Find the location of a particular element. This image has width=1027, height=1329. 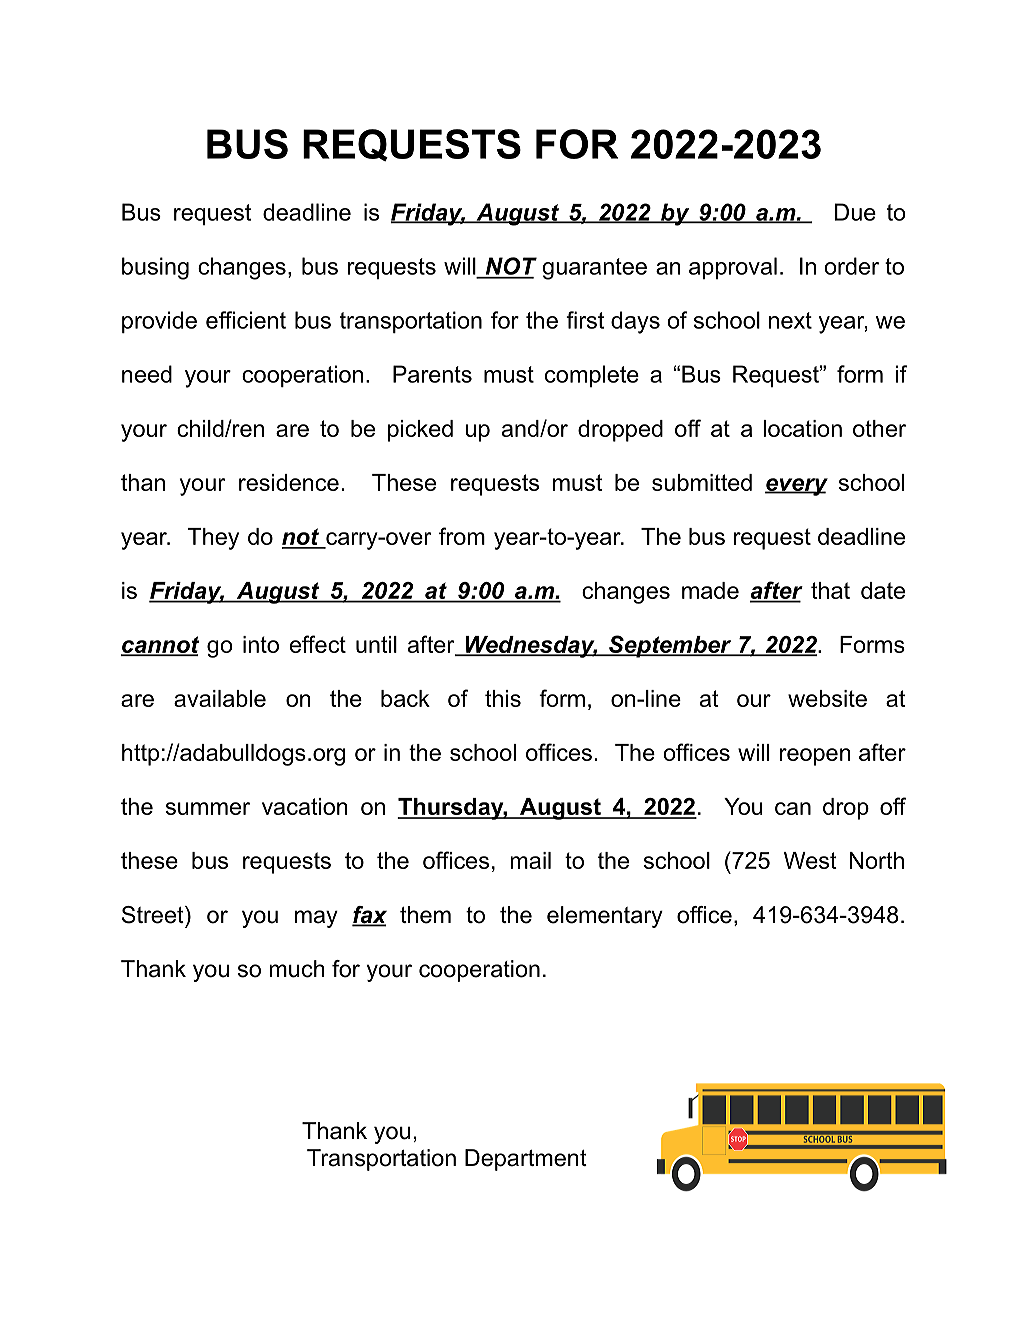

much is located at coordinates (297, 969).
